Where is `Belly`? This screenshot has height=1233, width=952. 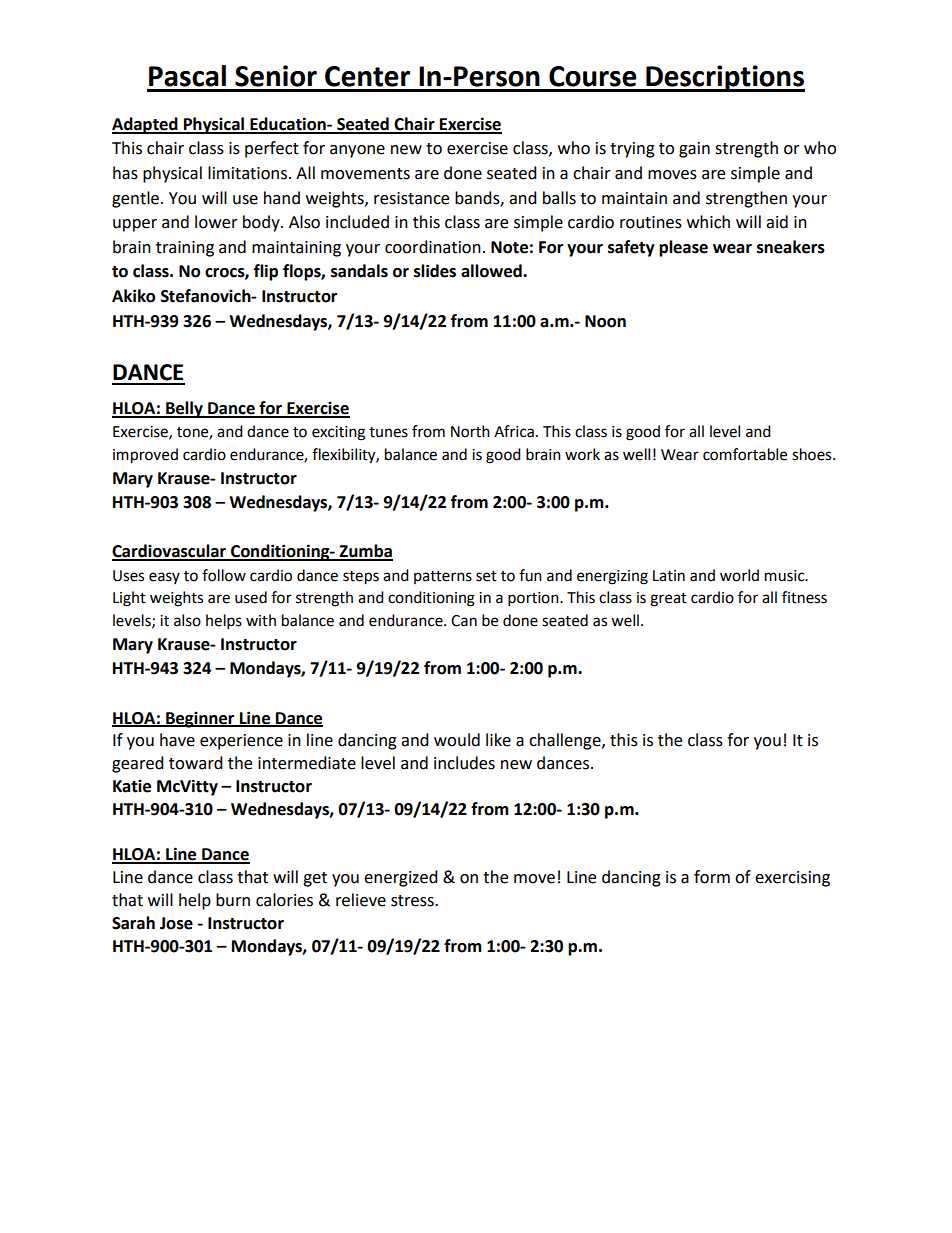
Belly is located at coordinates (184, 409).
